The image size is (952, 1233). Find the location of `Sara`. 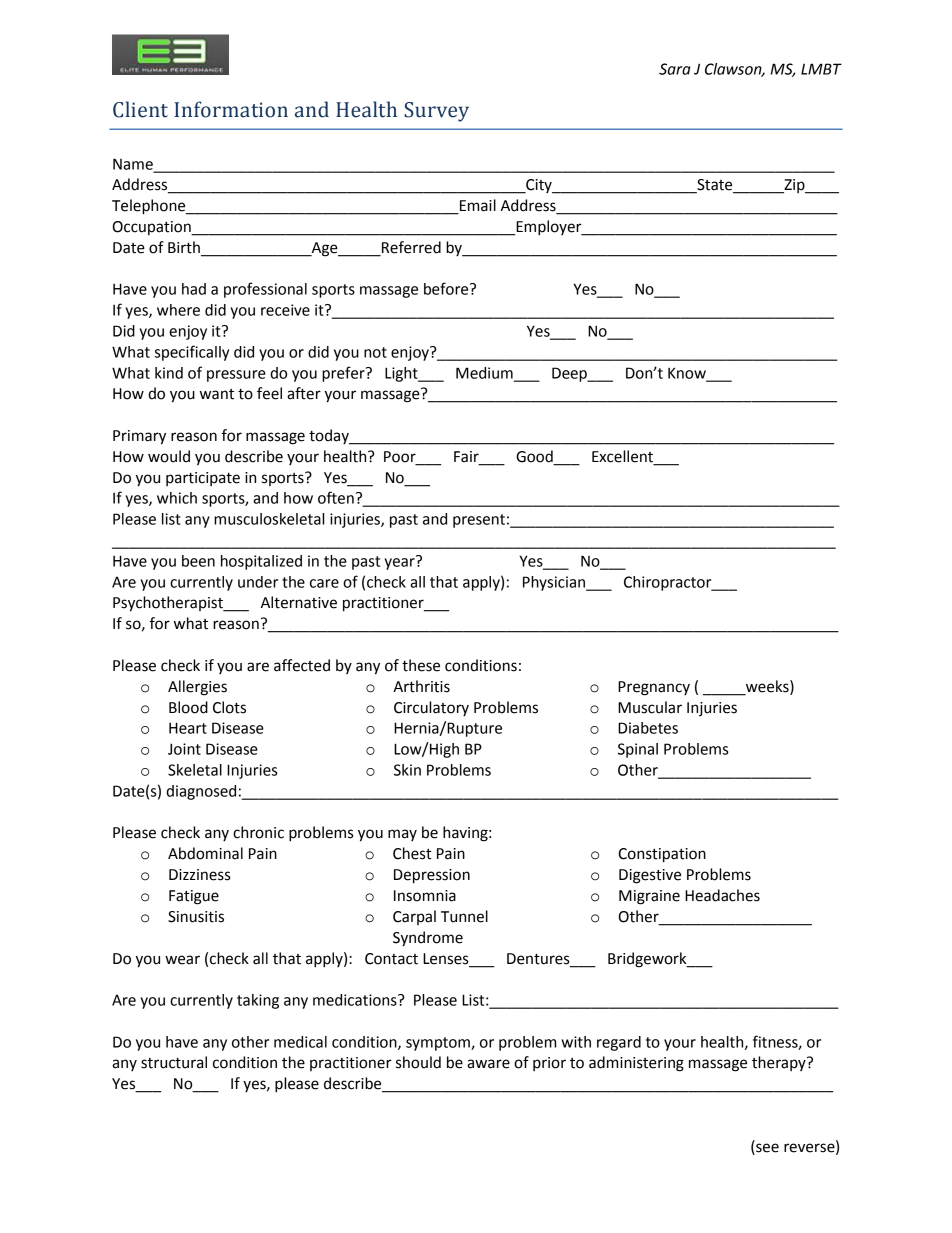

Sara is located at coordinates (674, 69).
